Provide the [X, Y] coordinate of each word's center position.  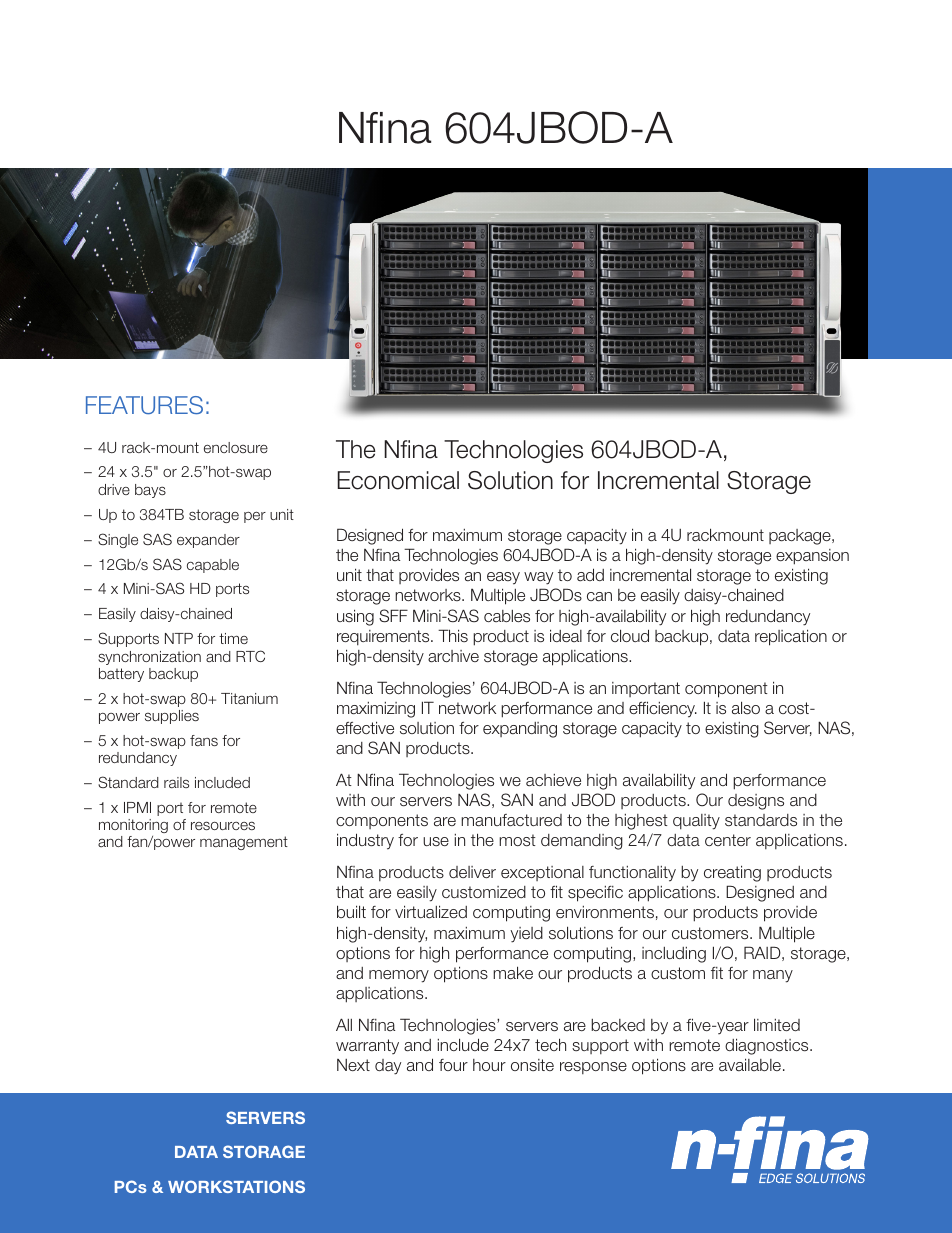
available [750, 1064]
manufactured [511, 820]
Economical [398, 480]
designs [756, 802]
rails [176, 782]
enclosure [236, 447]
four [453, 1065]
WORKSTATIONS [236, 1186]
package [801, 537]
